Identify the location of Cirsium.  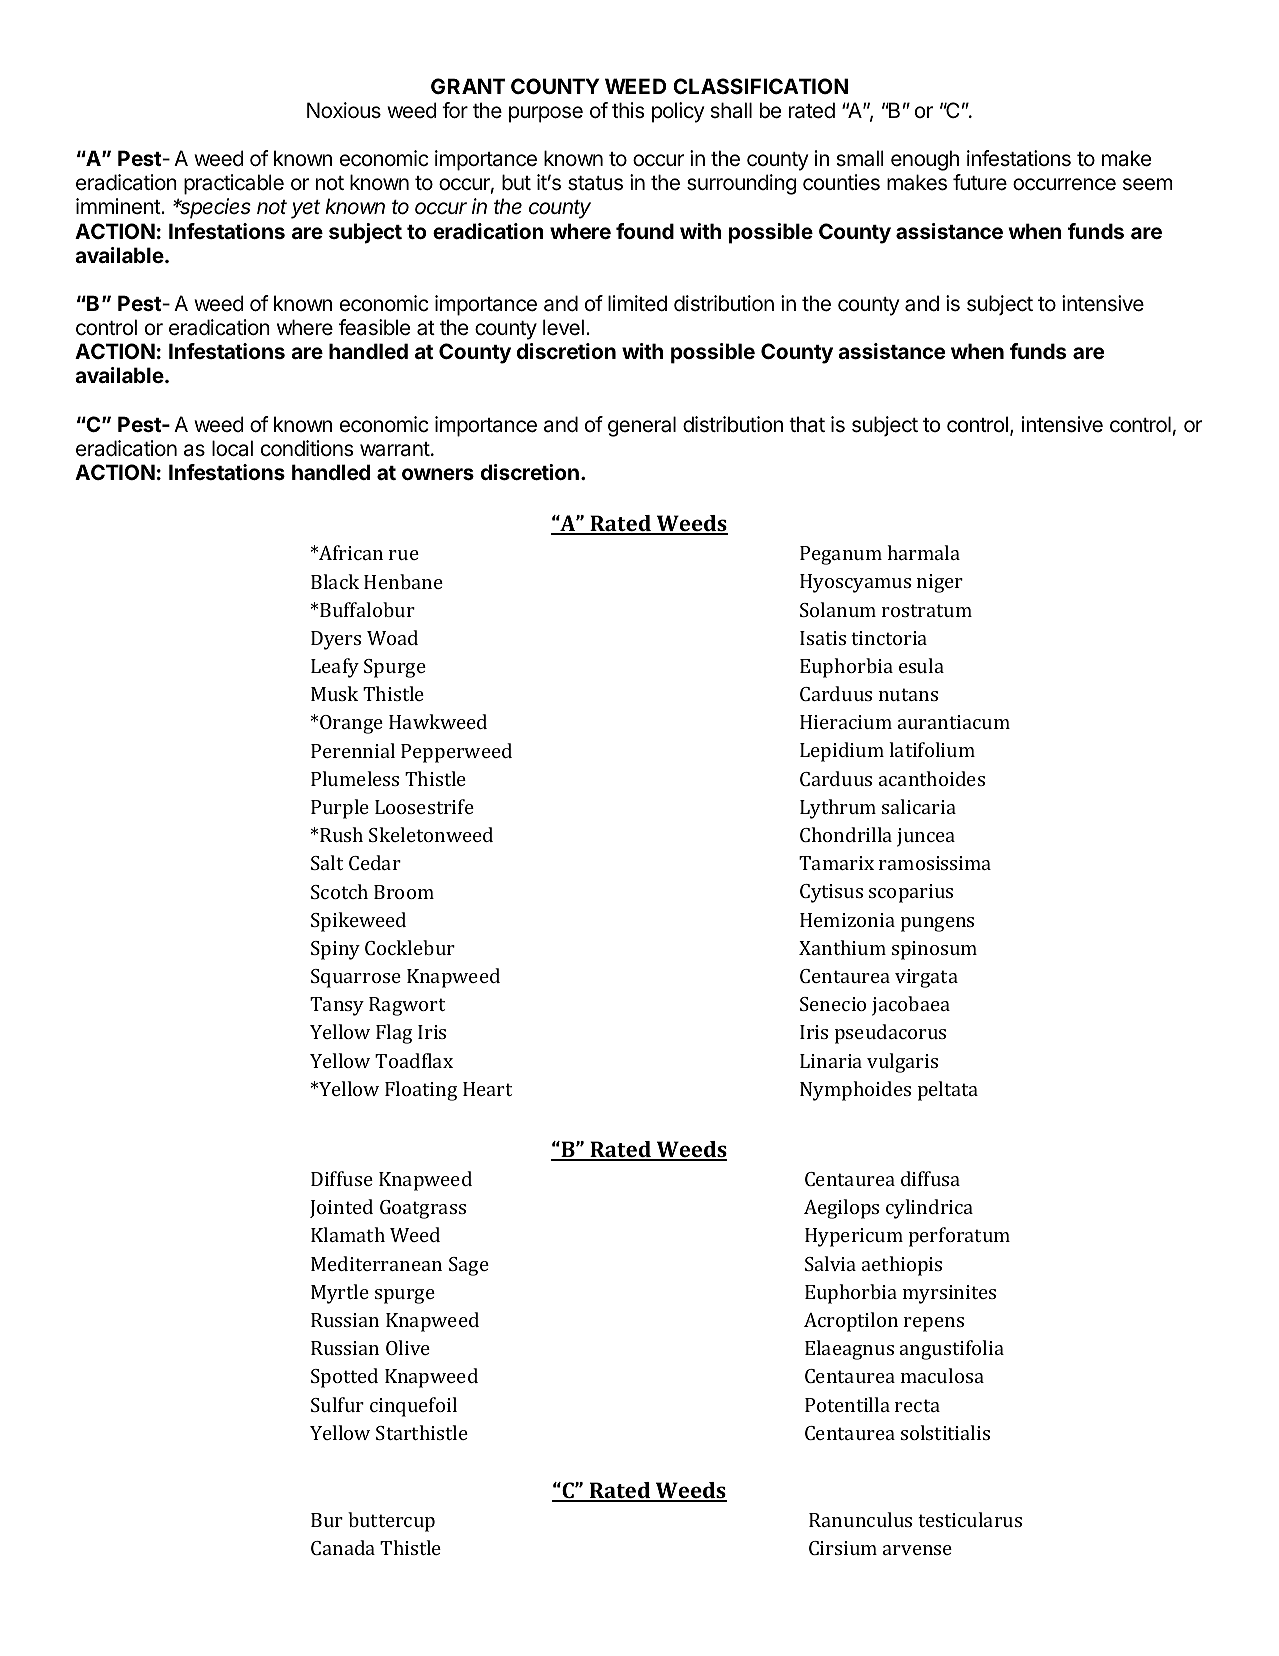
(843, 1548).
